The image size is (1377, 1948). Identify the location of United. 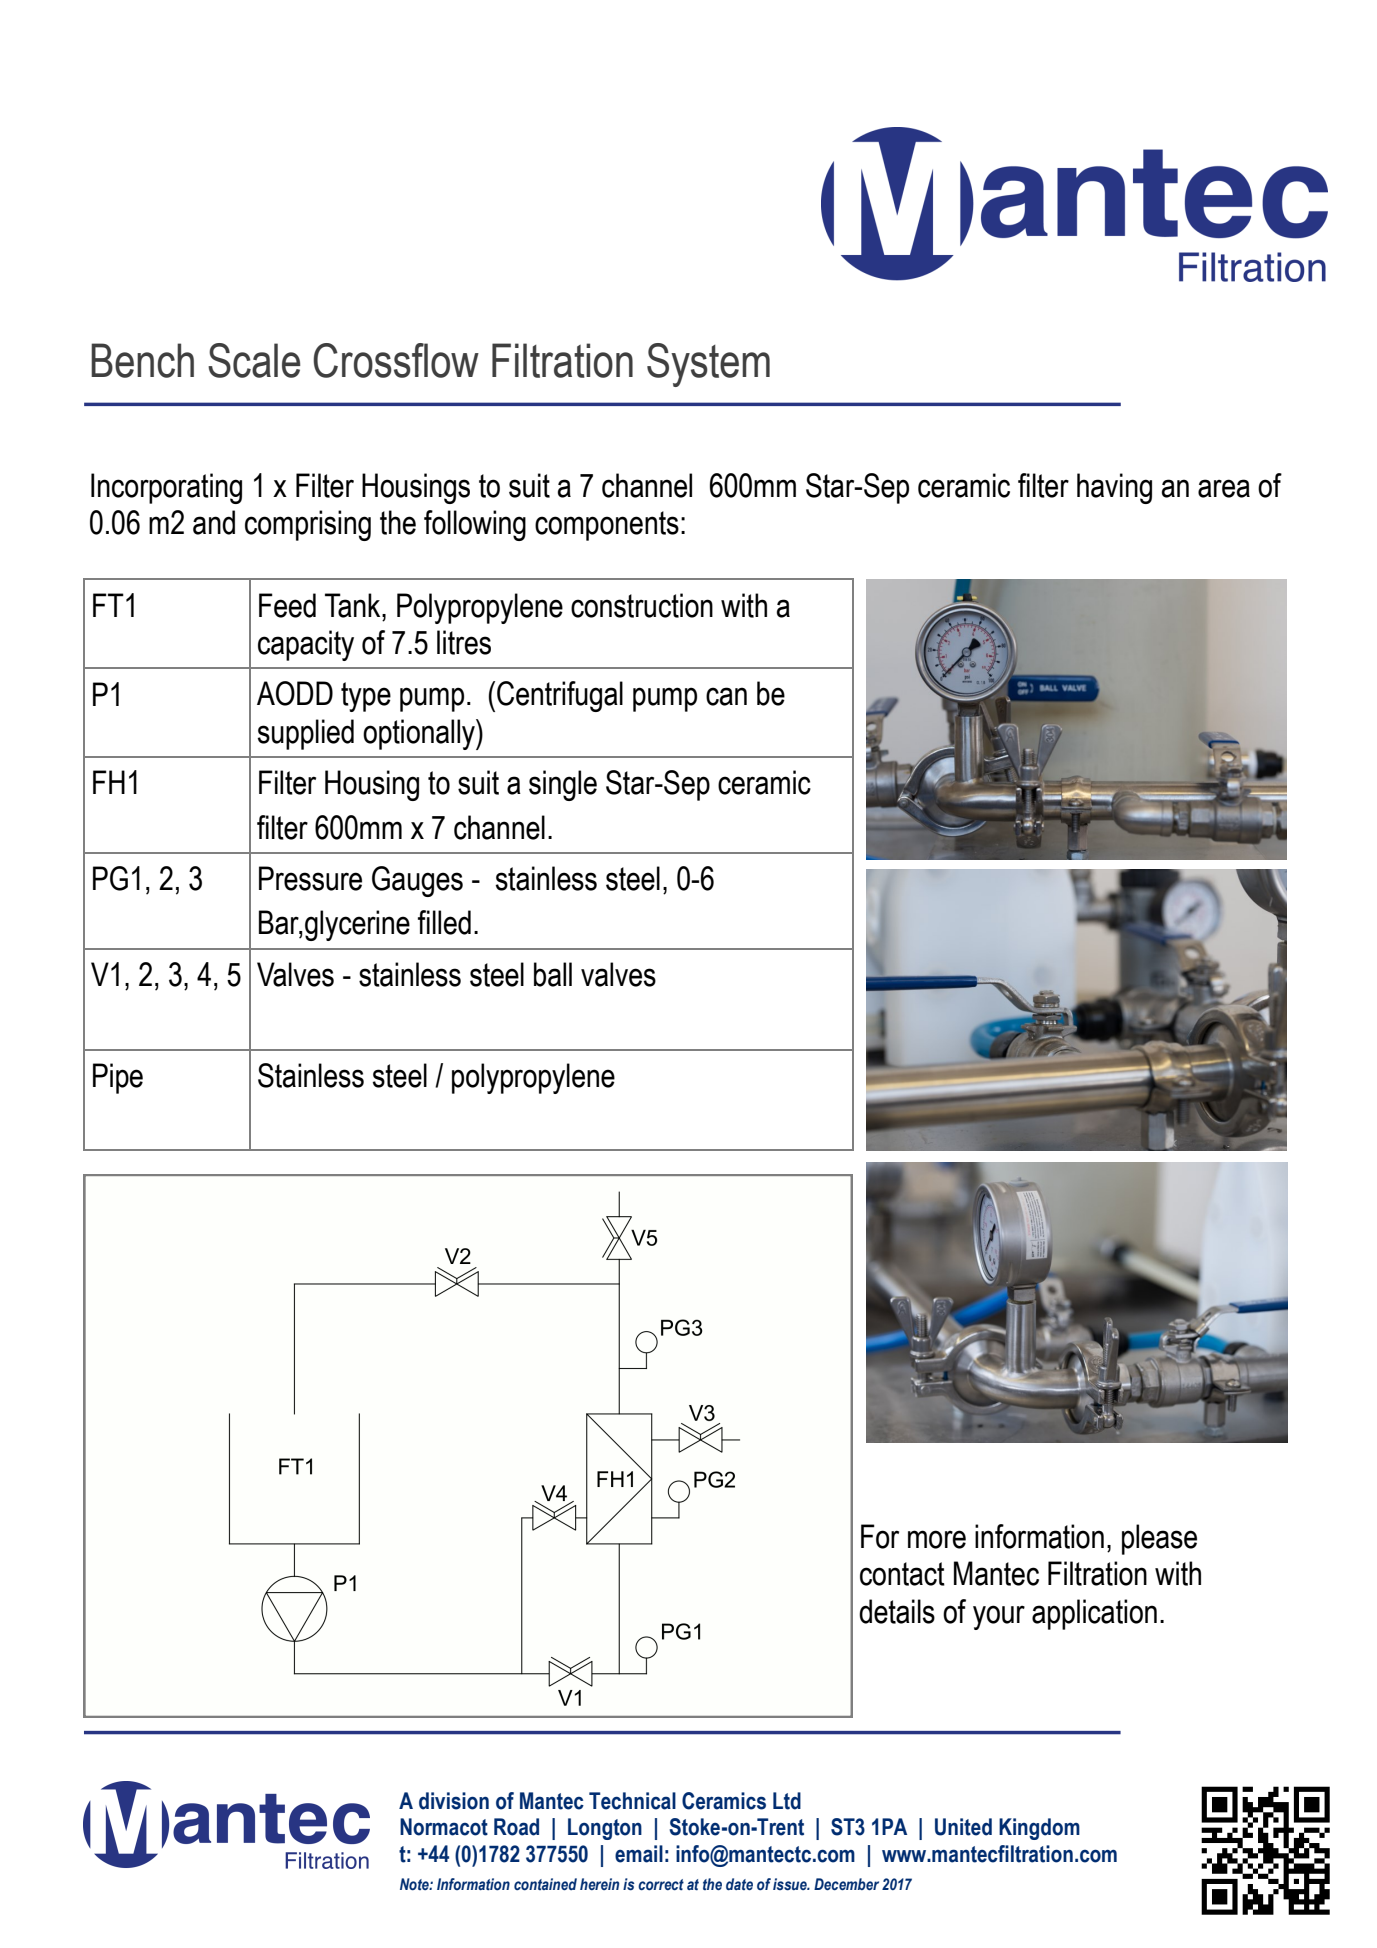
(963, 1827).
